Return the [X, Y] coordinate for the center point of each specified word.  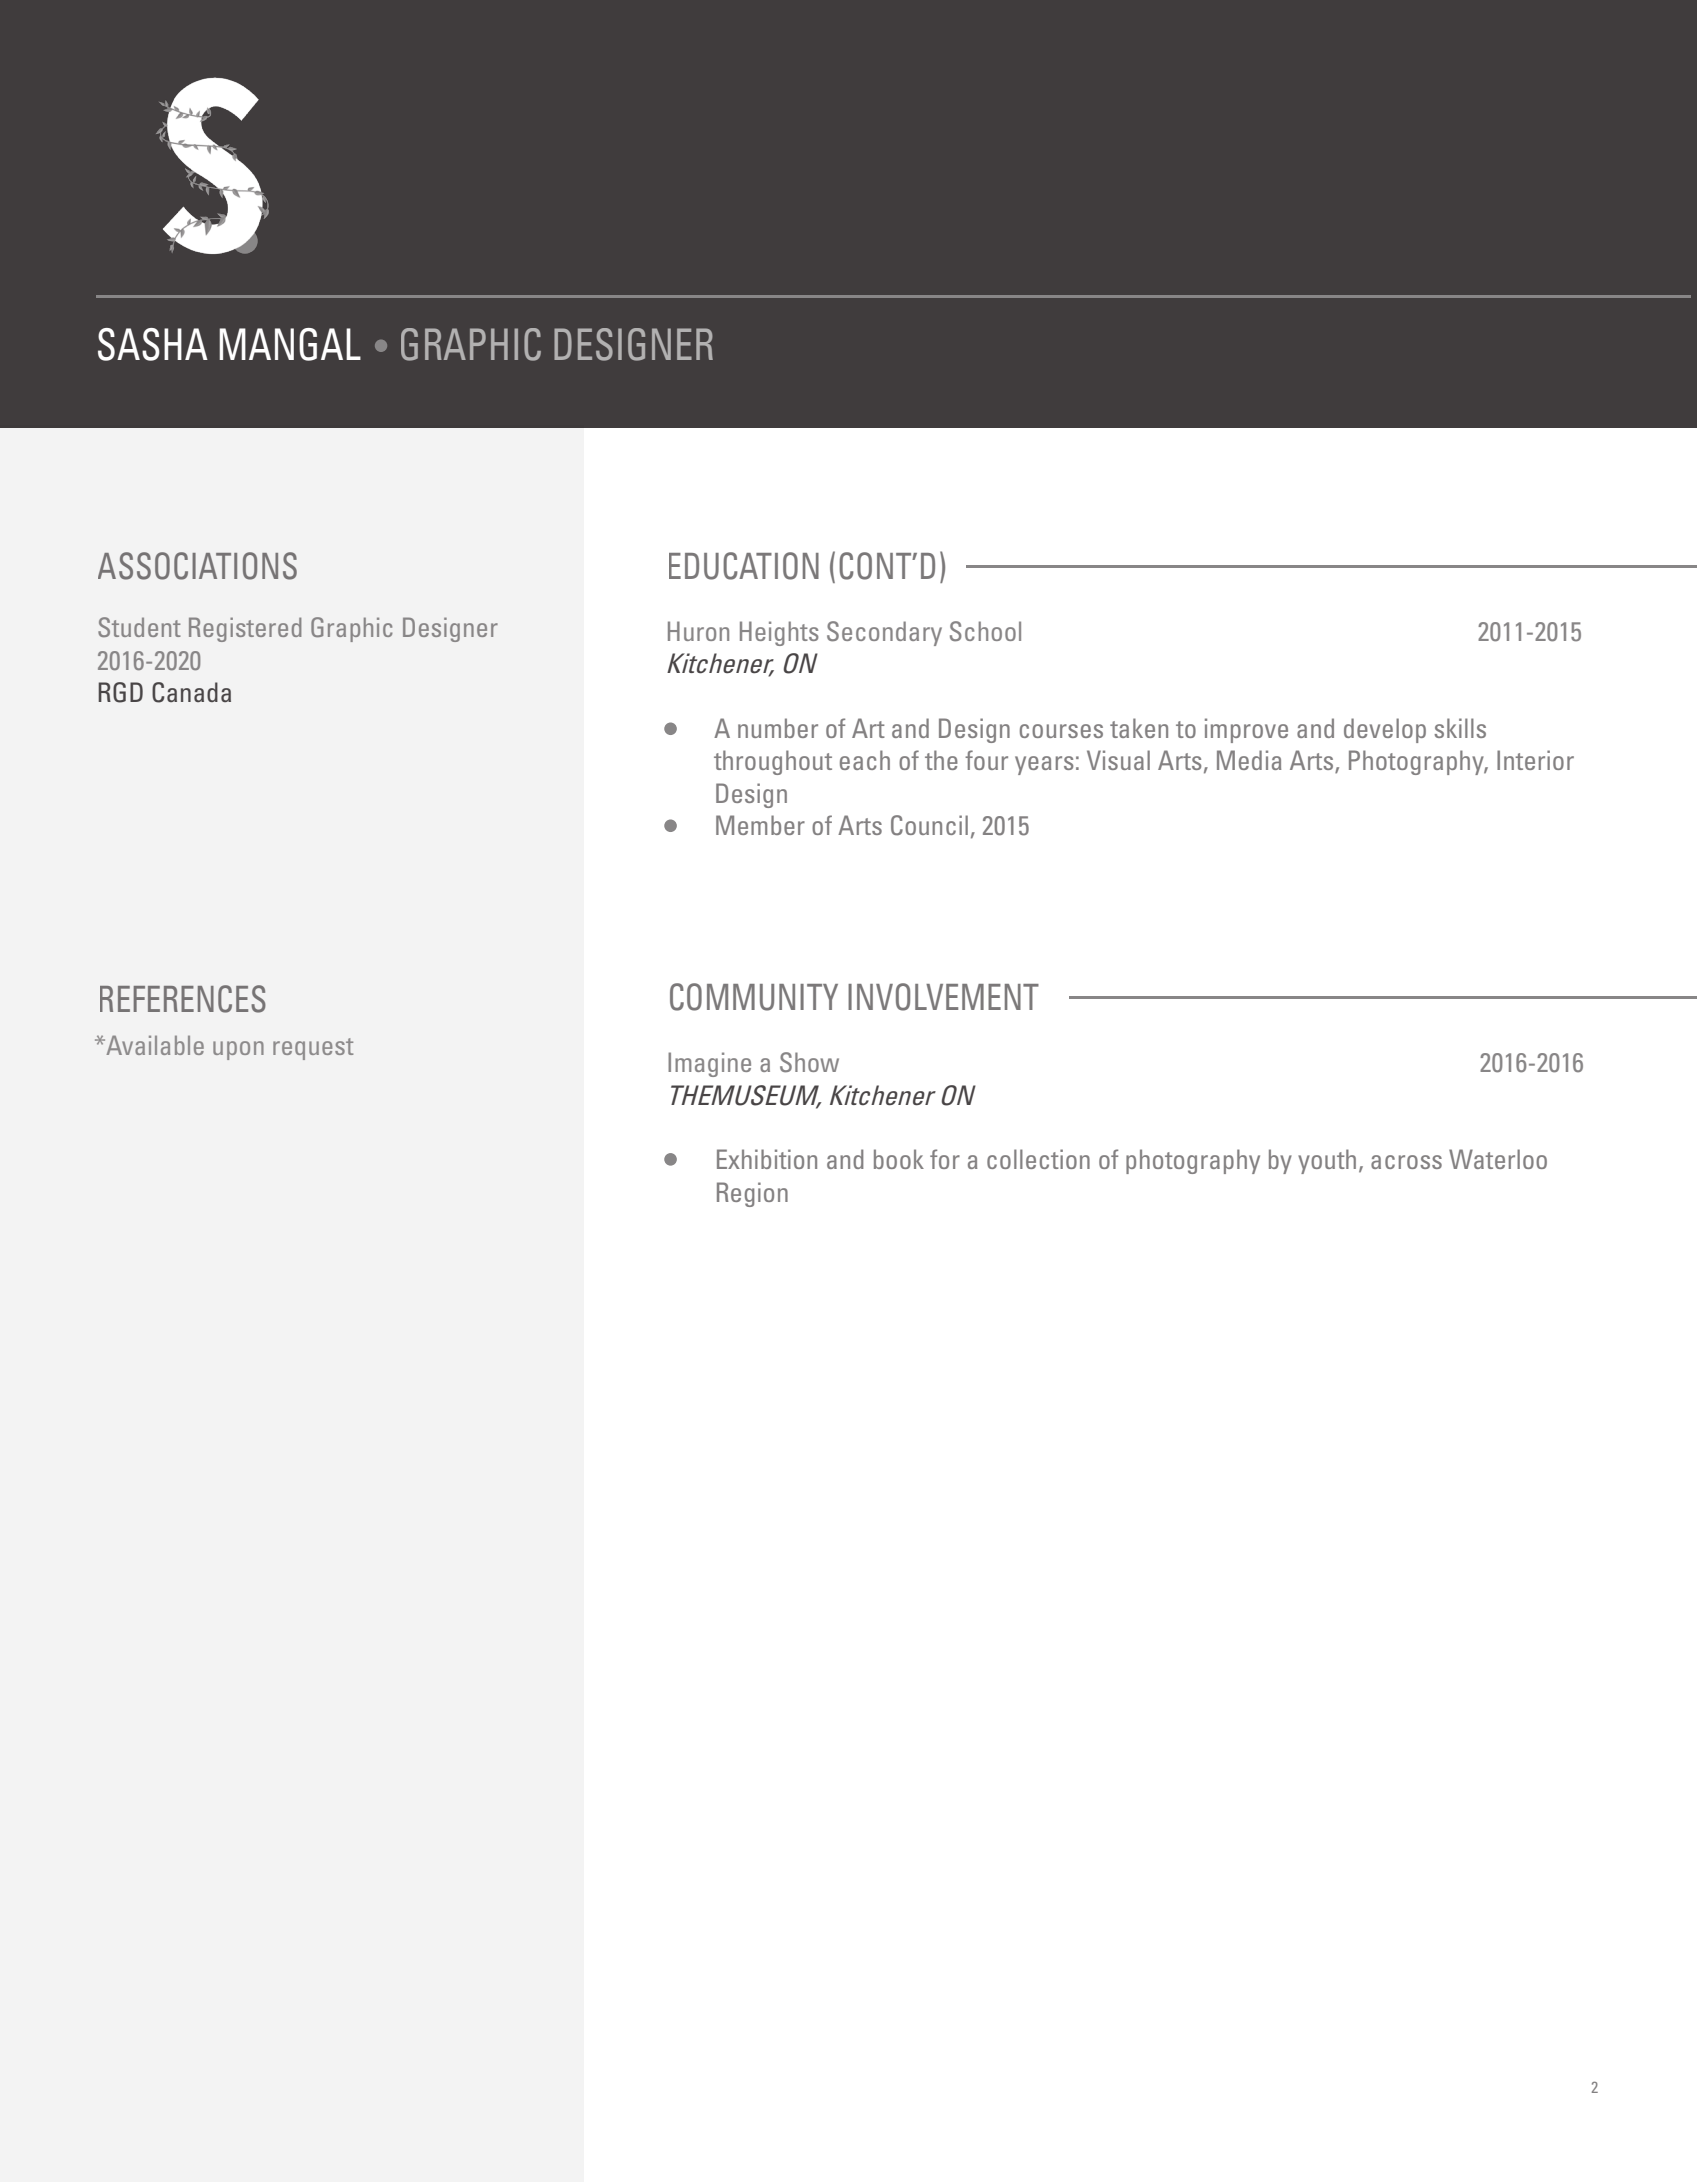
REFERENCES [183, 999]
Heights [779, 633]
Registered [245, 629]
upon [238, 1050]
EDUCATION [744, 566]
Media [1249, 760]
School [985, 631]
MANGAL [290, 344]
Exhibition [767, 1159]
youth [1327, 1161]
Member [760, 825]
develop [1385, 730]
